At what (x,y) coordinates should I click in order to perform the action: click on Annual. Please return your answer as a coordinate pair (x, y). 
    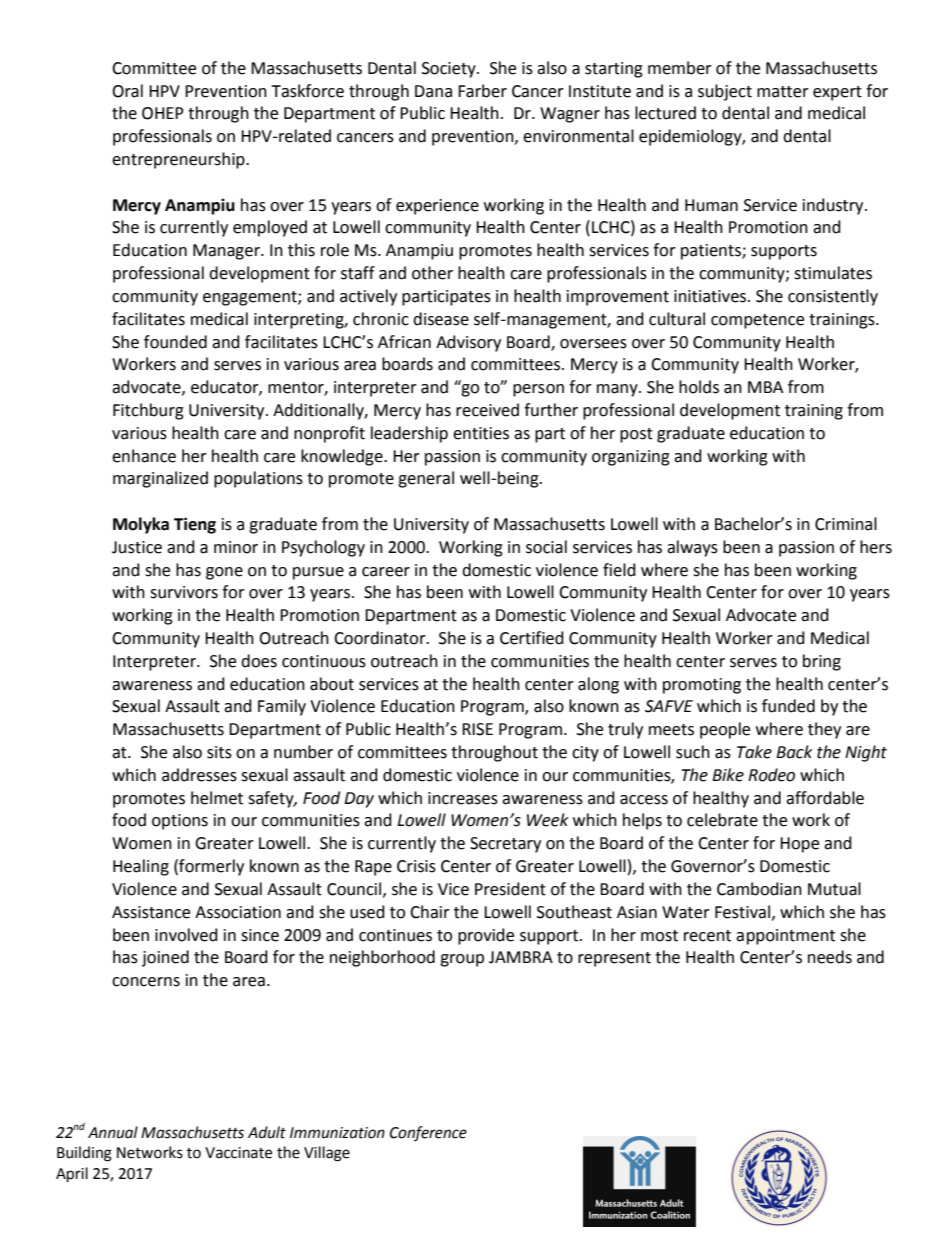
    Looking at the image, I should click on (113, 1132).
